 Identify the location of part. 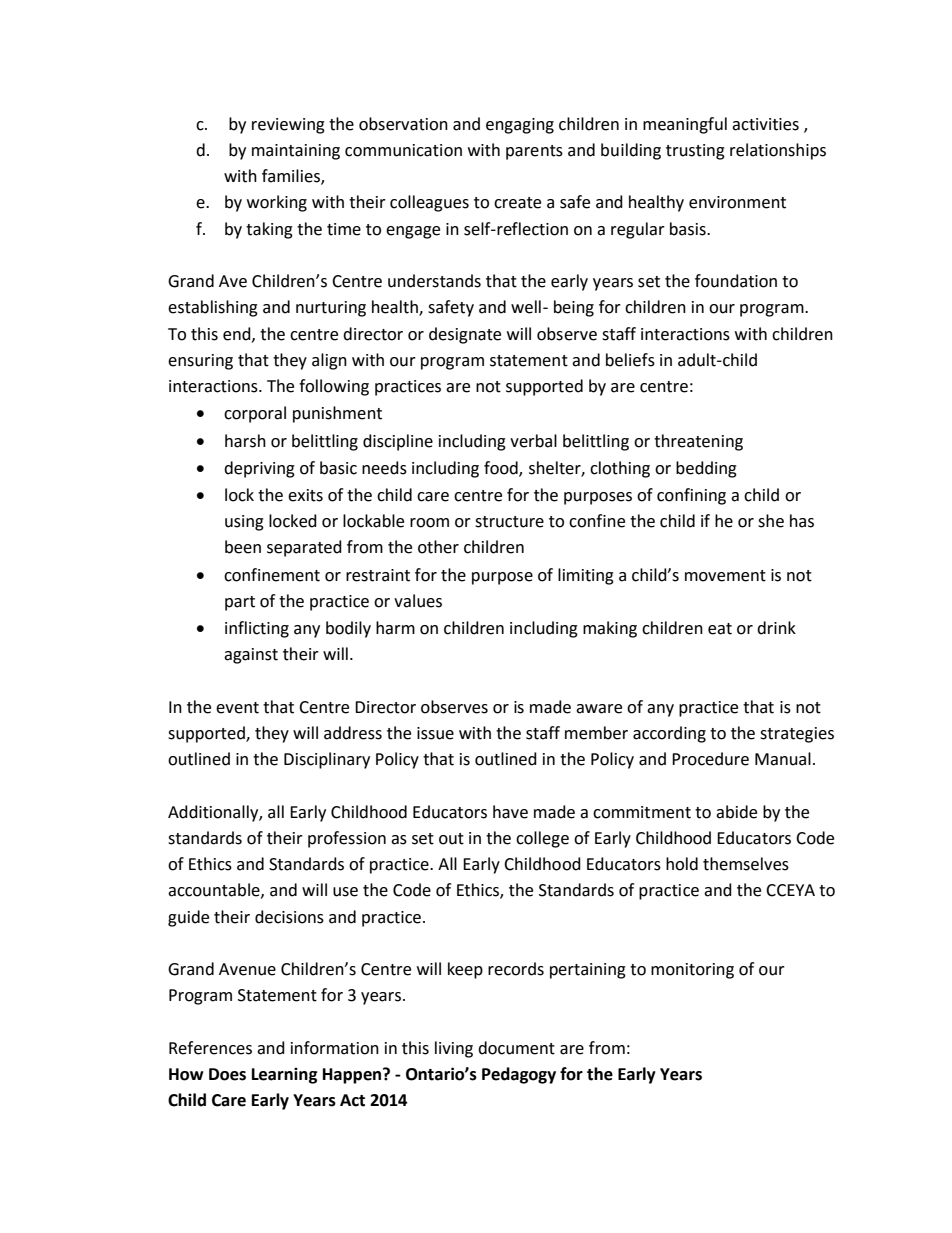
(240, 603).
